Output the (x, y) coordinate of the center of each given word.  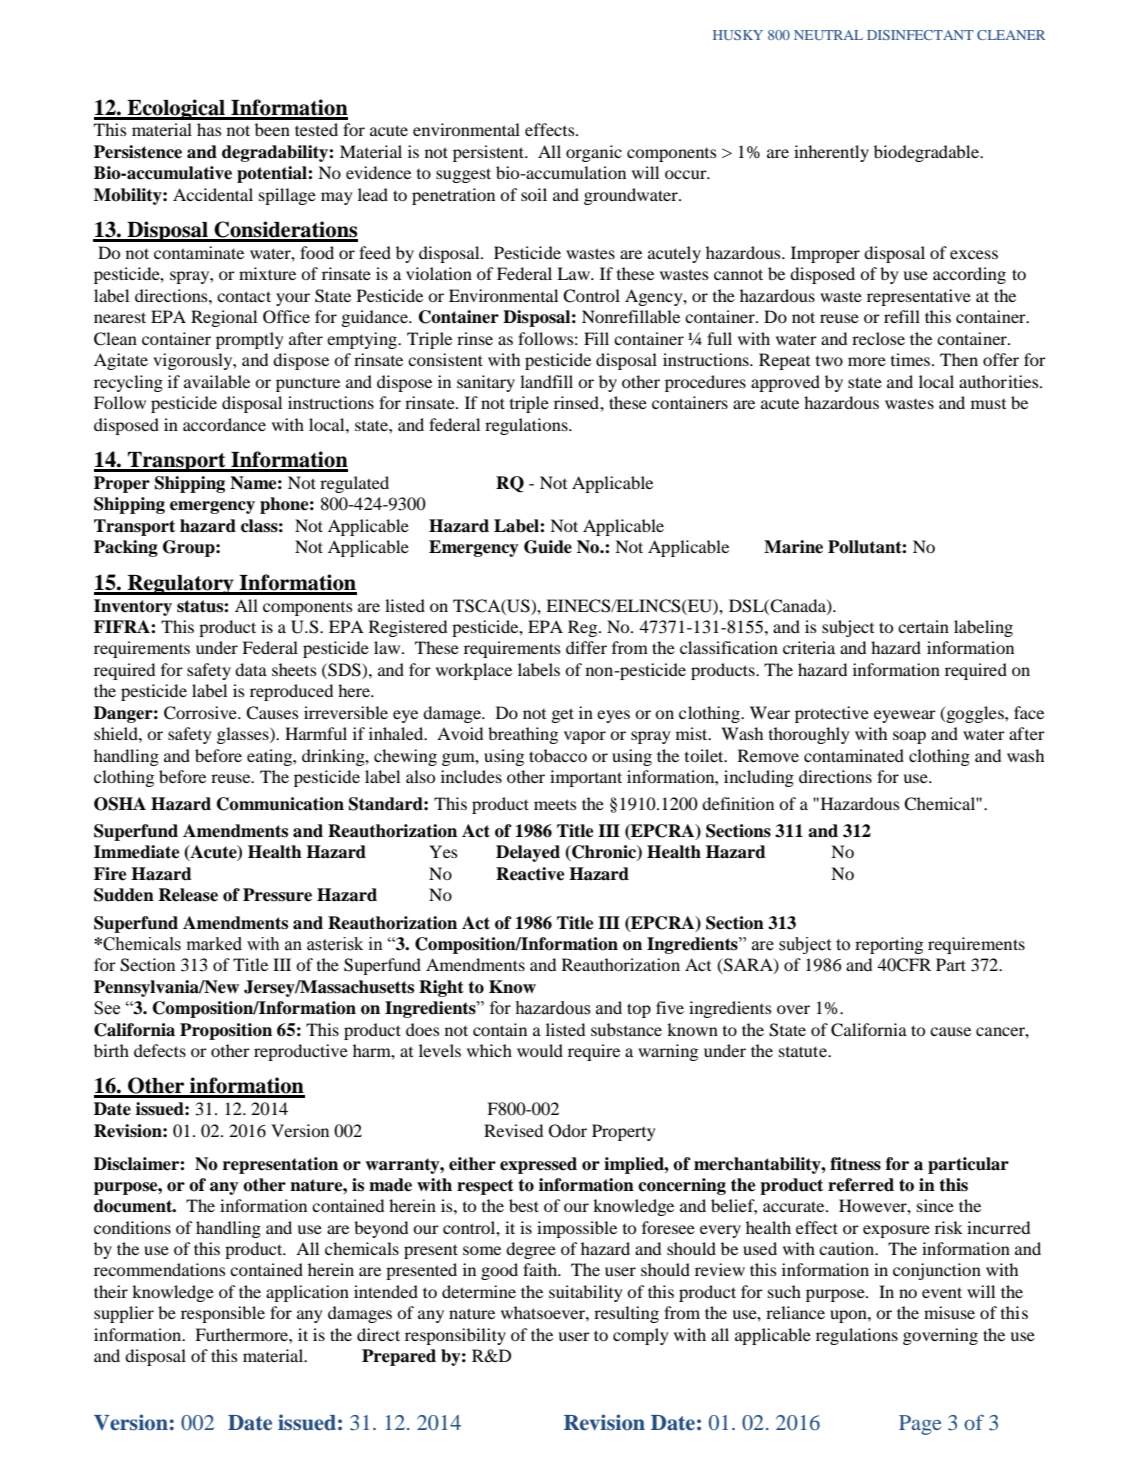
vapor (585, 737)
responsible (223, 1314)
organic (594, 153)
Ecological (176, 109)
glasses (244, 735)
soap (909, 737)
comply (641, 1336)
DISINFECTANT (920, 35)
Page (920, 1425)
